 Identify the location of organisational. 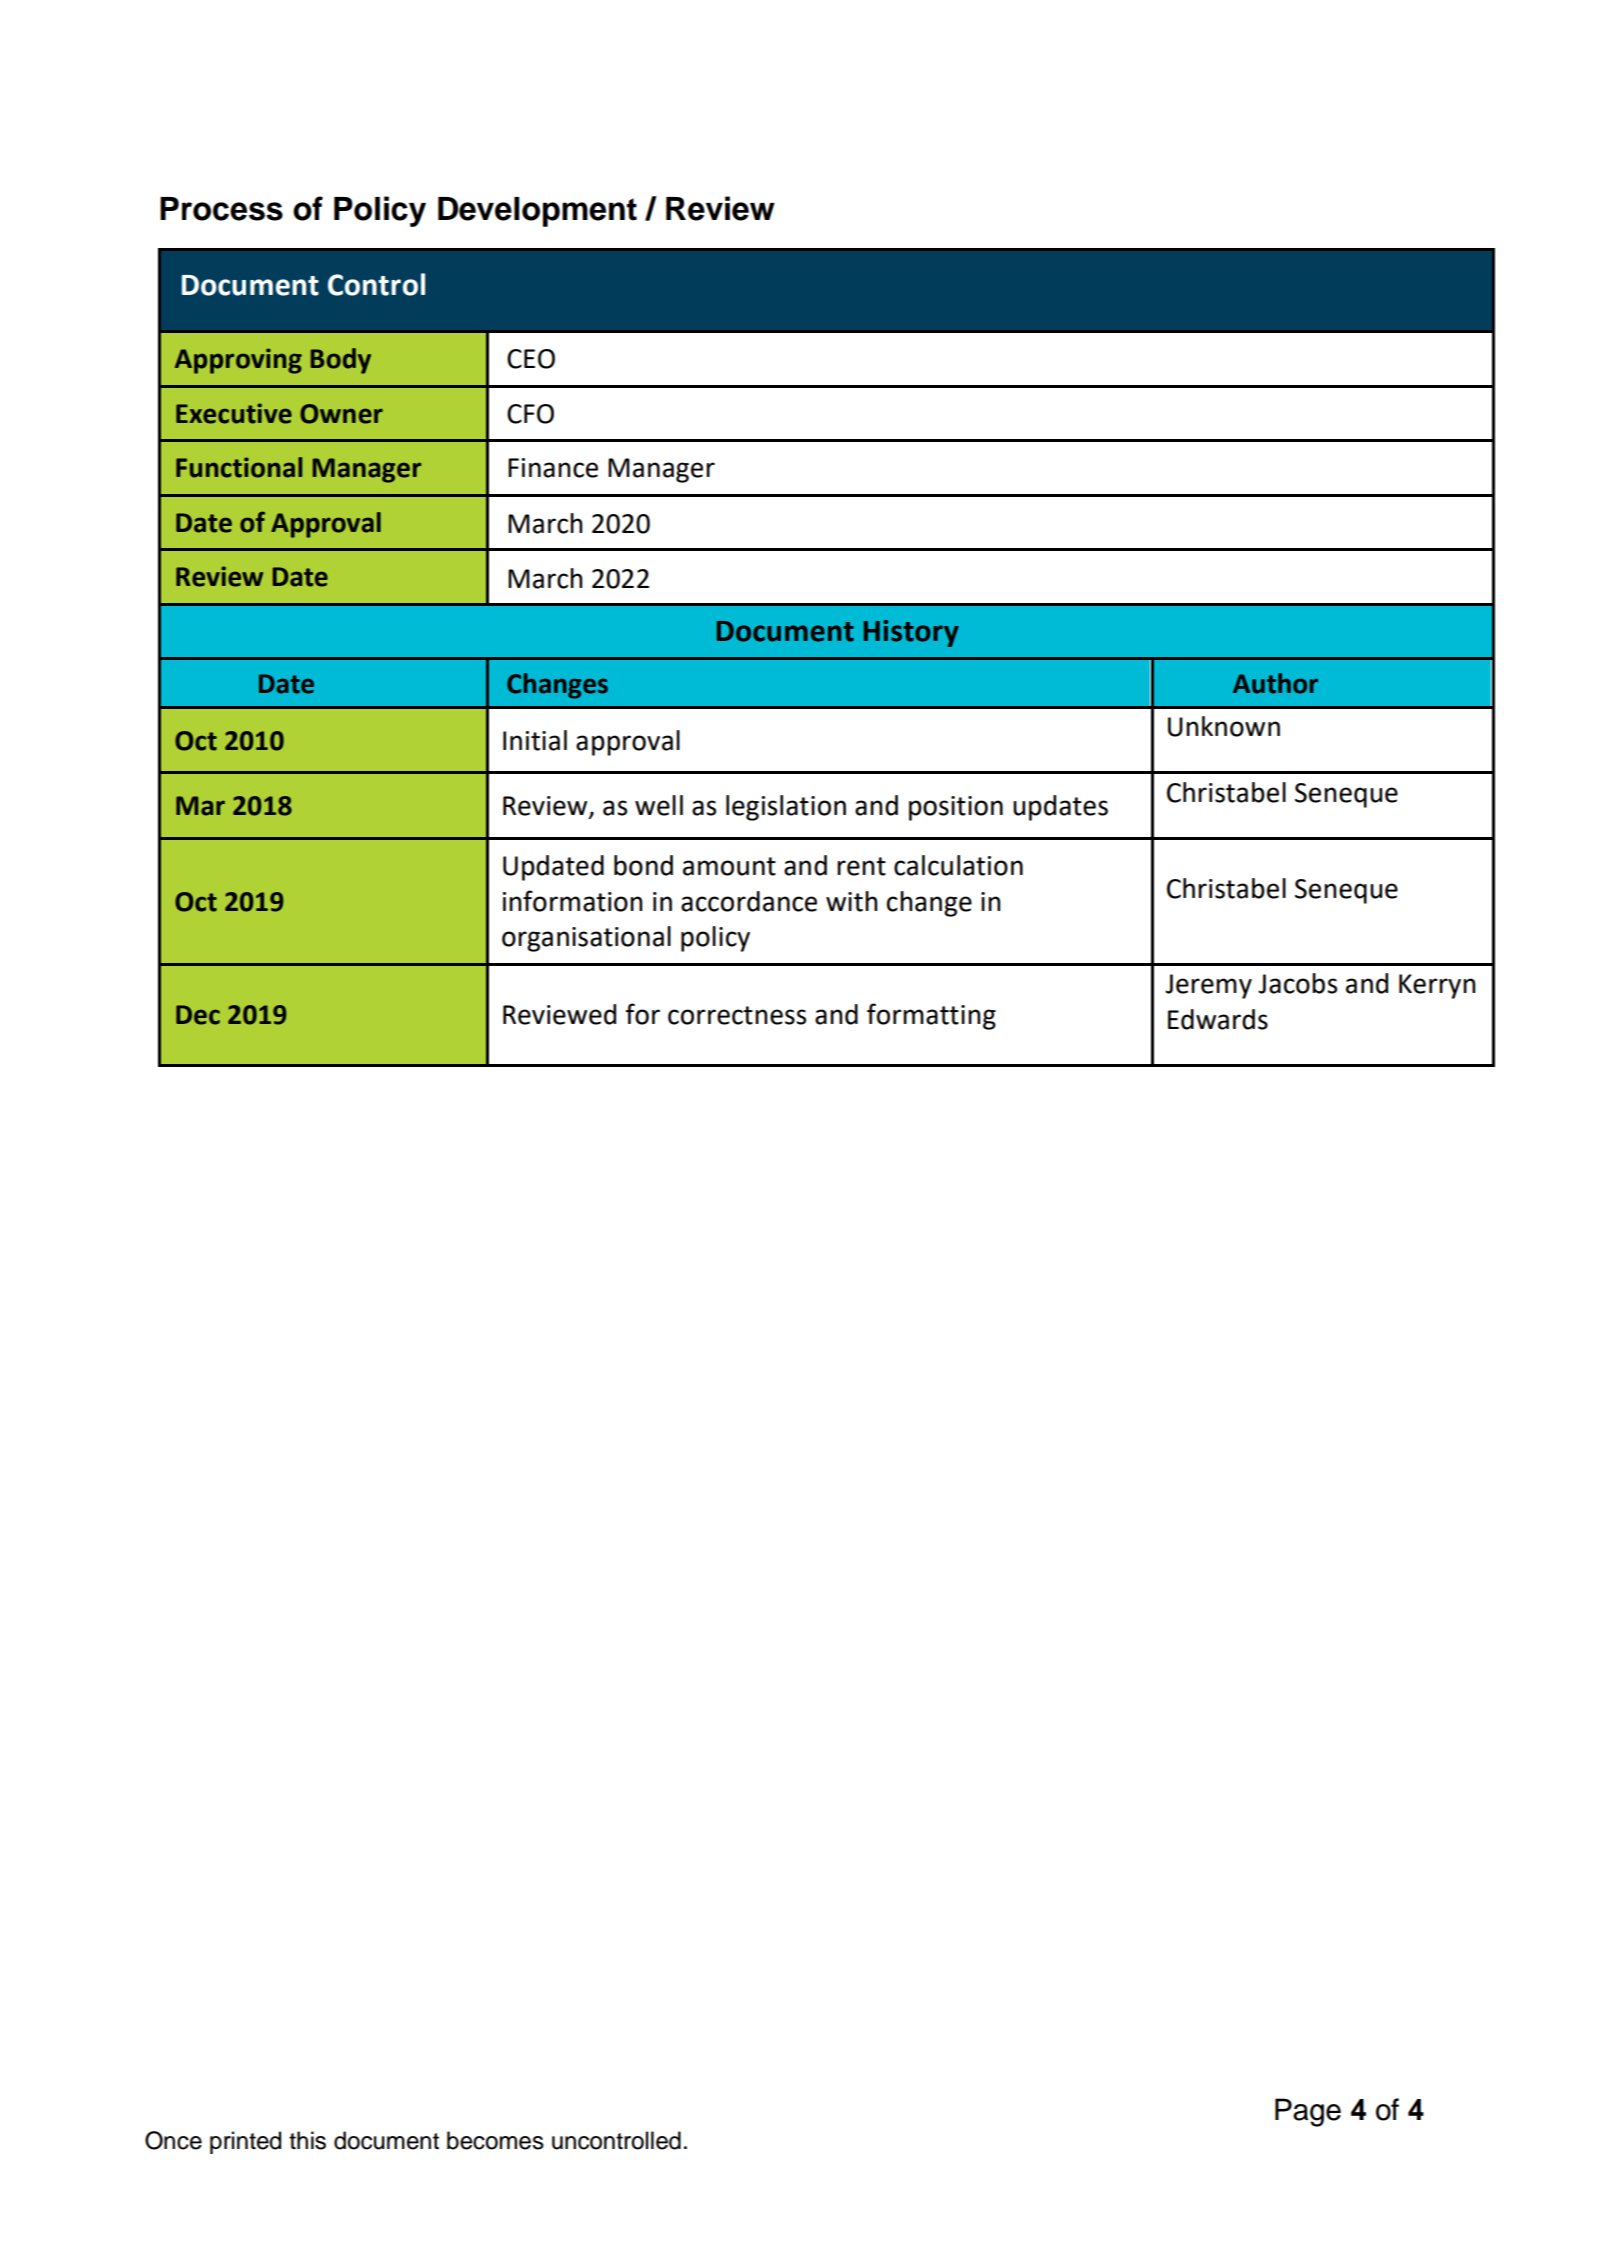
(586, 939).
